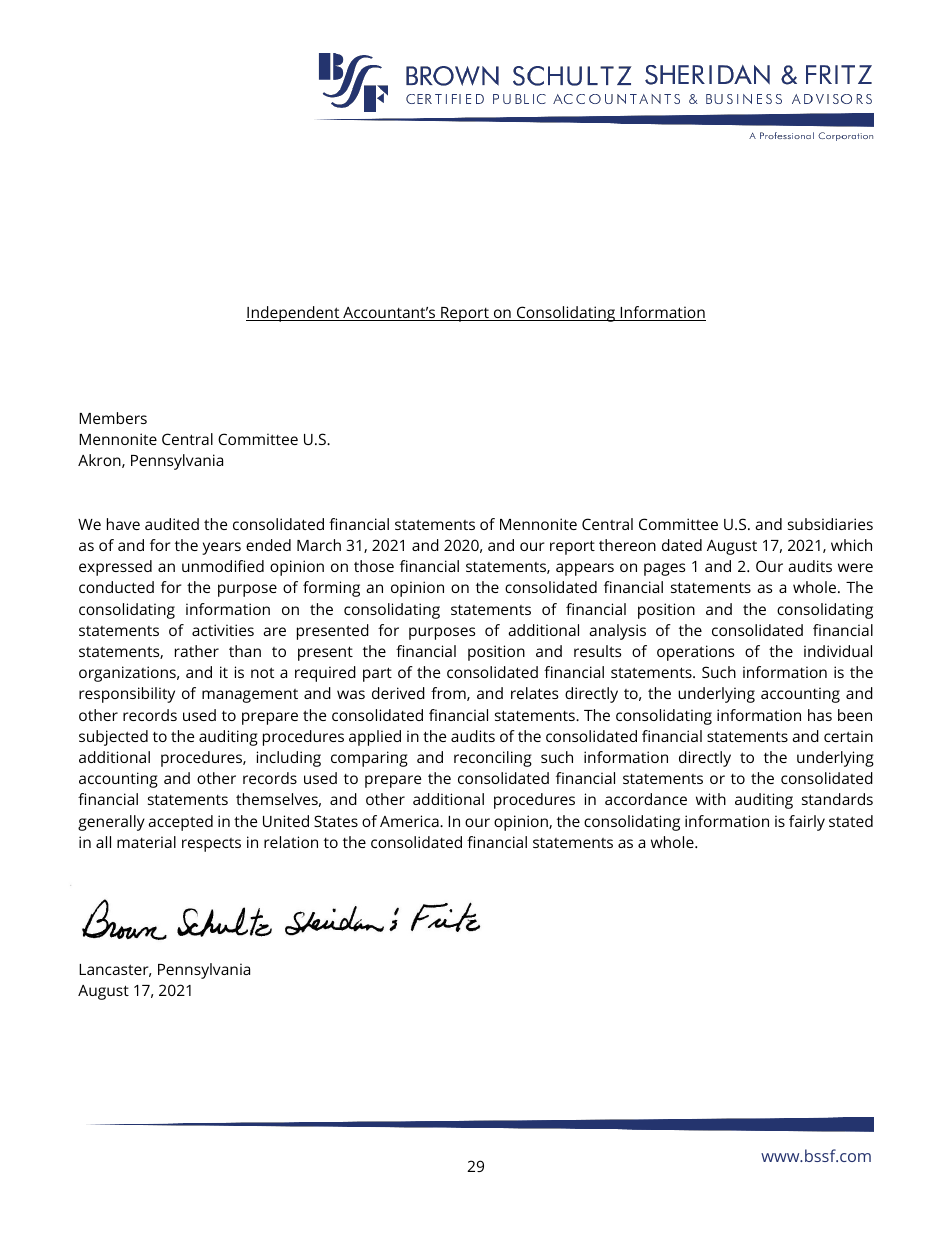 This page has height=1233, width=952. What do you see at coordinates (223, 566) in the page?
I see `unmodified` at bounding box center [223, 566].
